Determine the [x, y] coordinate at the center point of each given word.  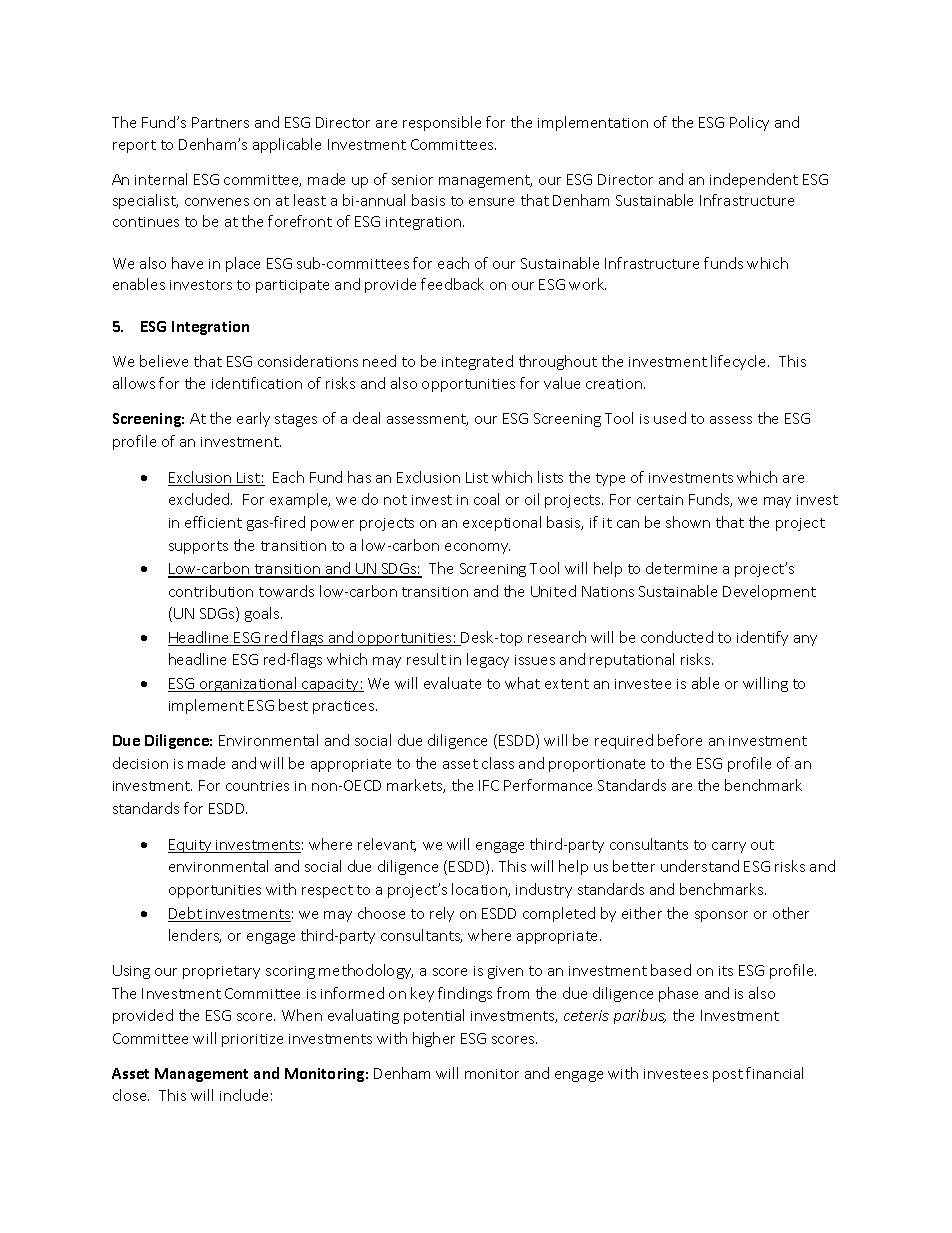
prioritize [252, 1040]
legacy [488, 660]
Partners [220, 122]
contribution [211, 591]
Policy [749, 123]
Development [769, 592]
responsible [442, 123]
